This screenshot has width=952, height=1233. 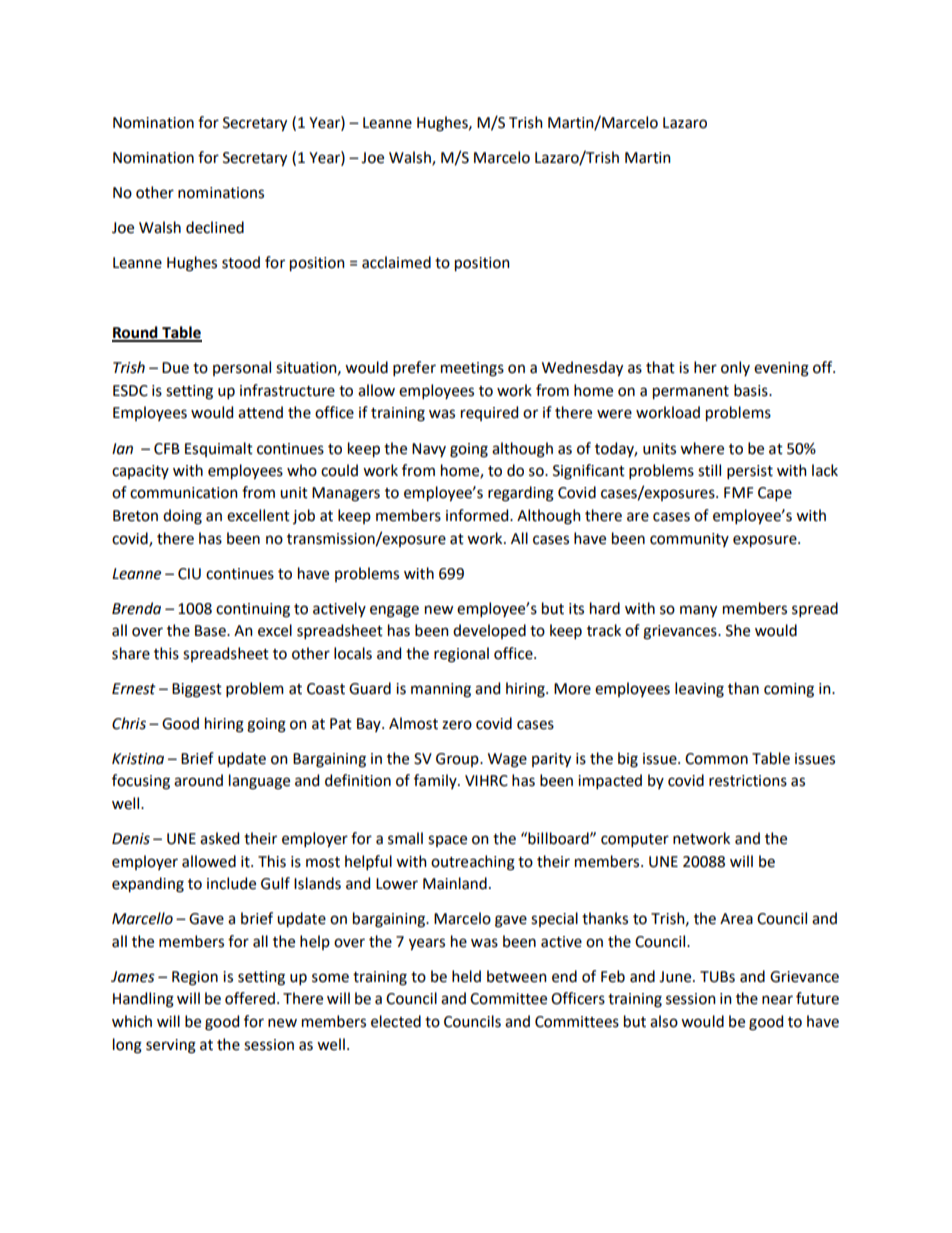 I want to click on Base, so click(x=211, y=631).
